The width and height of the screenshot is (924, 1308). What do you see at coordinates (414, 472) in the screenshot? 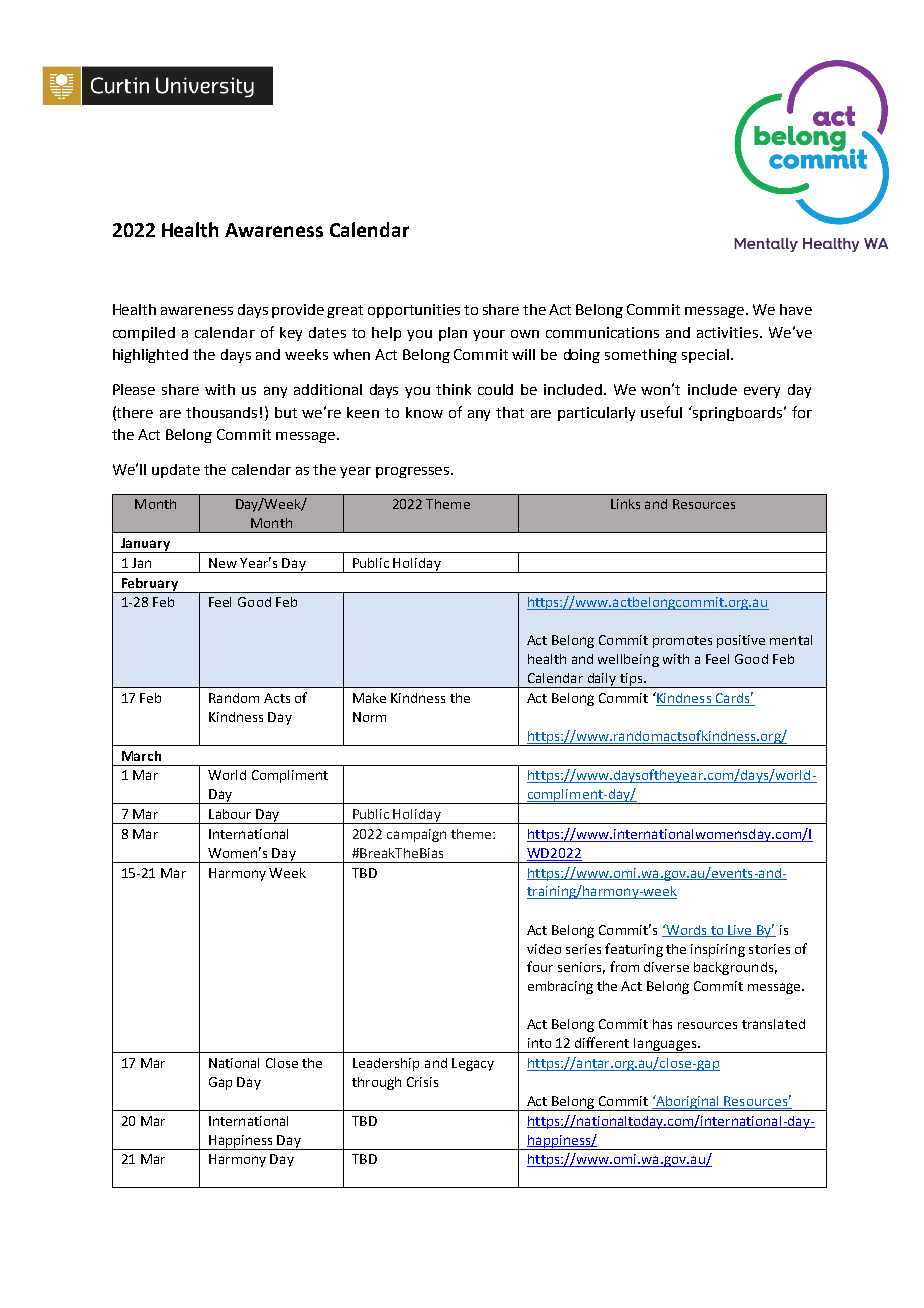
I see `progresses` at bounding box center [414, 472].
